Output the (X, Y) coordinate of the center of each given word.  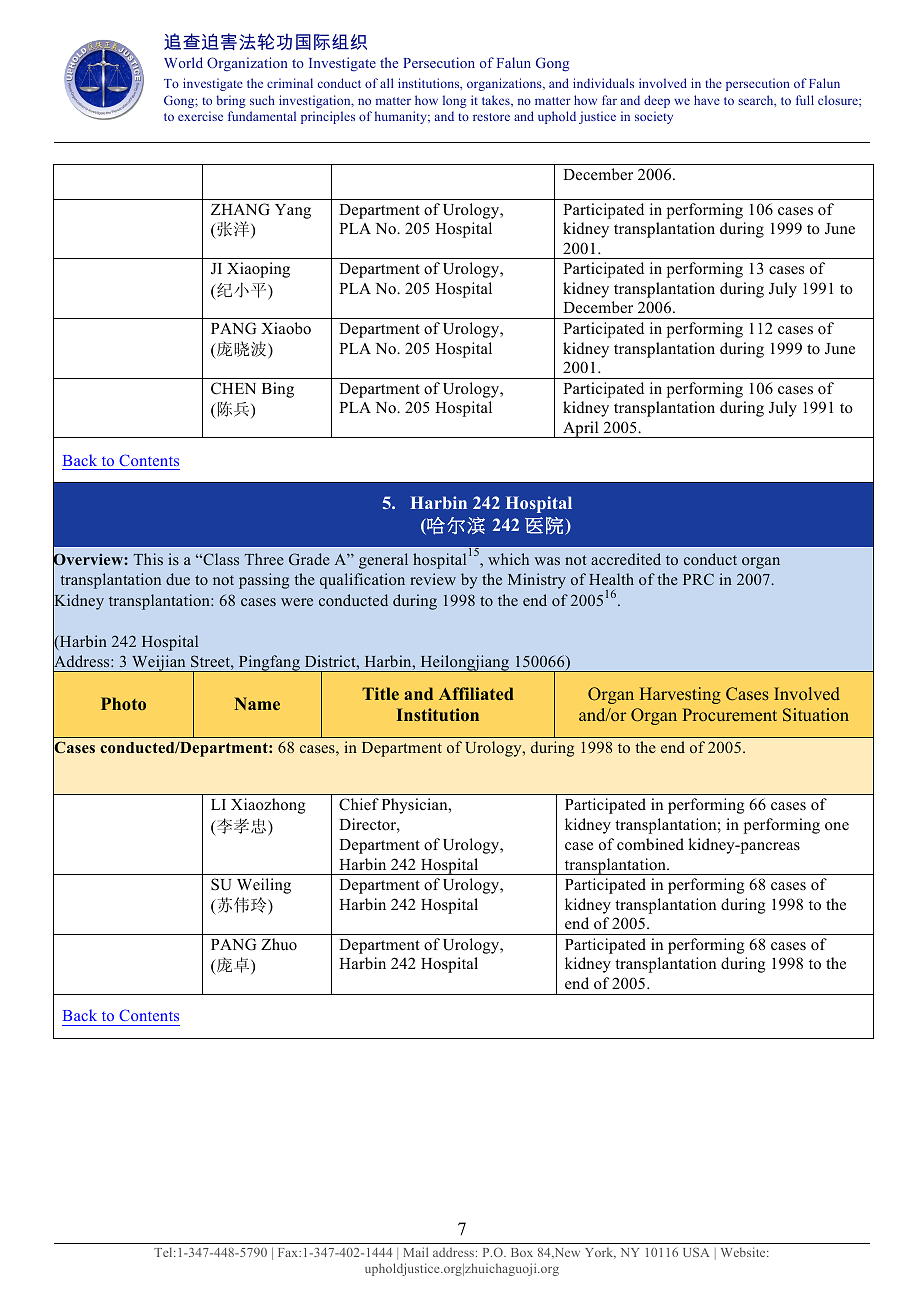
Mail (415, 1252)
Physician (416, 806)
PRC (698, 579)
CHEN (233, 388)
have (707, 100)
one (837, 826)
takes (497, 100)
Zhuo (279, 944)
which (508, 559)
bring (231, 101)
